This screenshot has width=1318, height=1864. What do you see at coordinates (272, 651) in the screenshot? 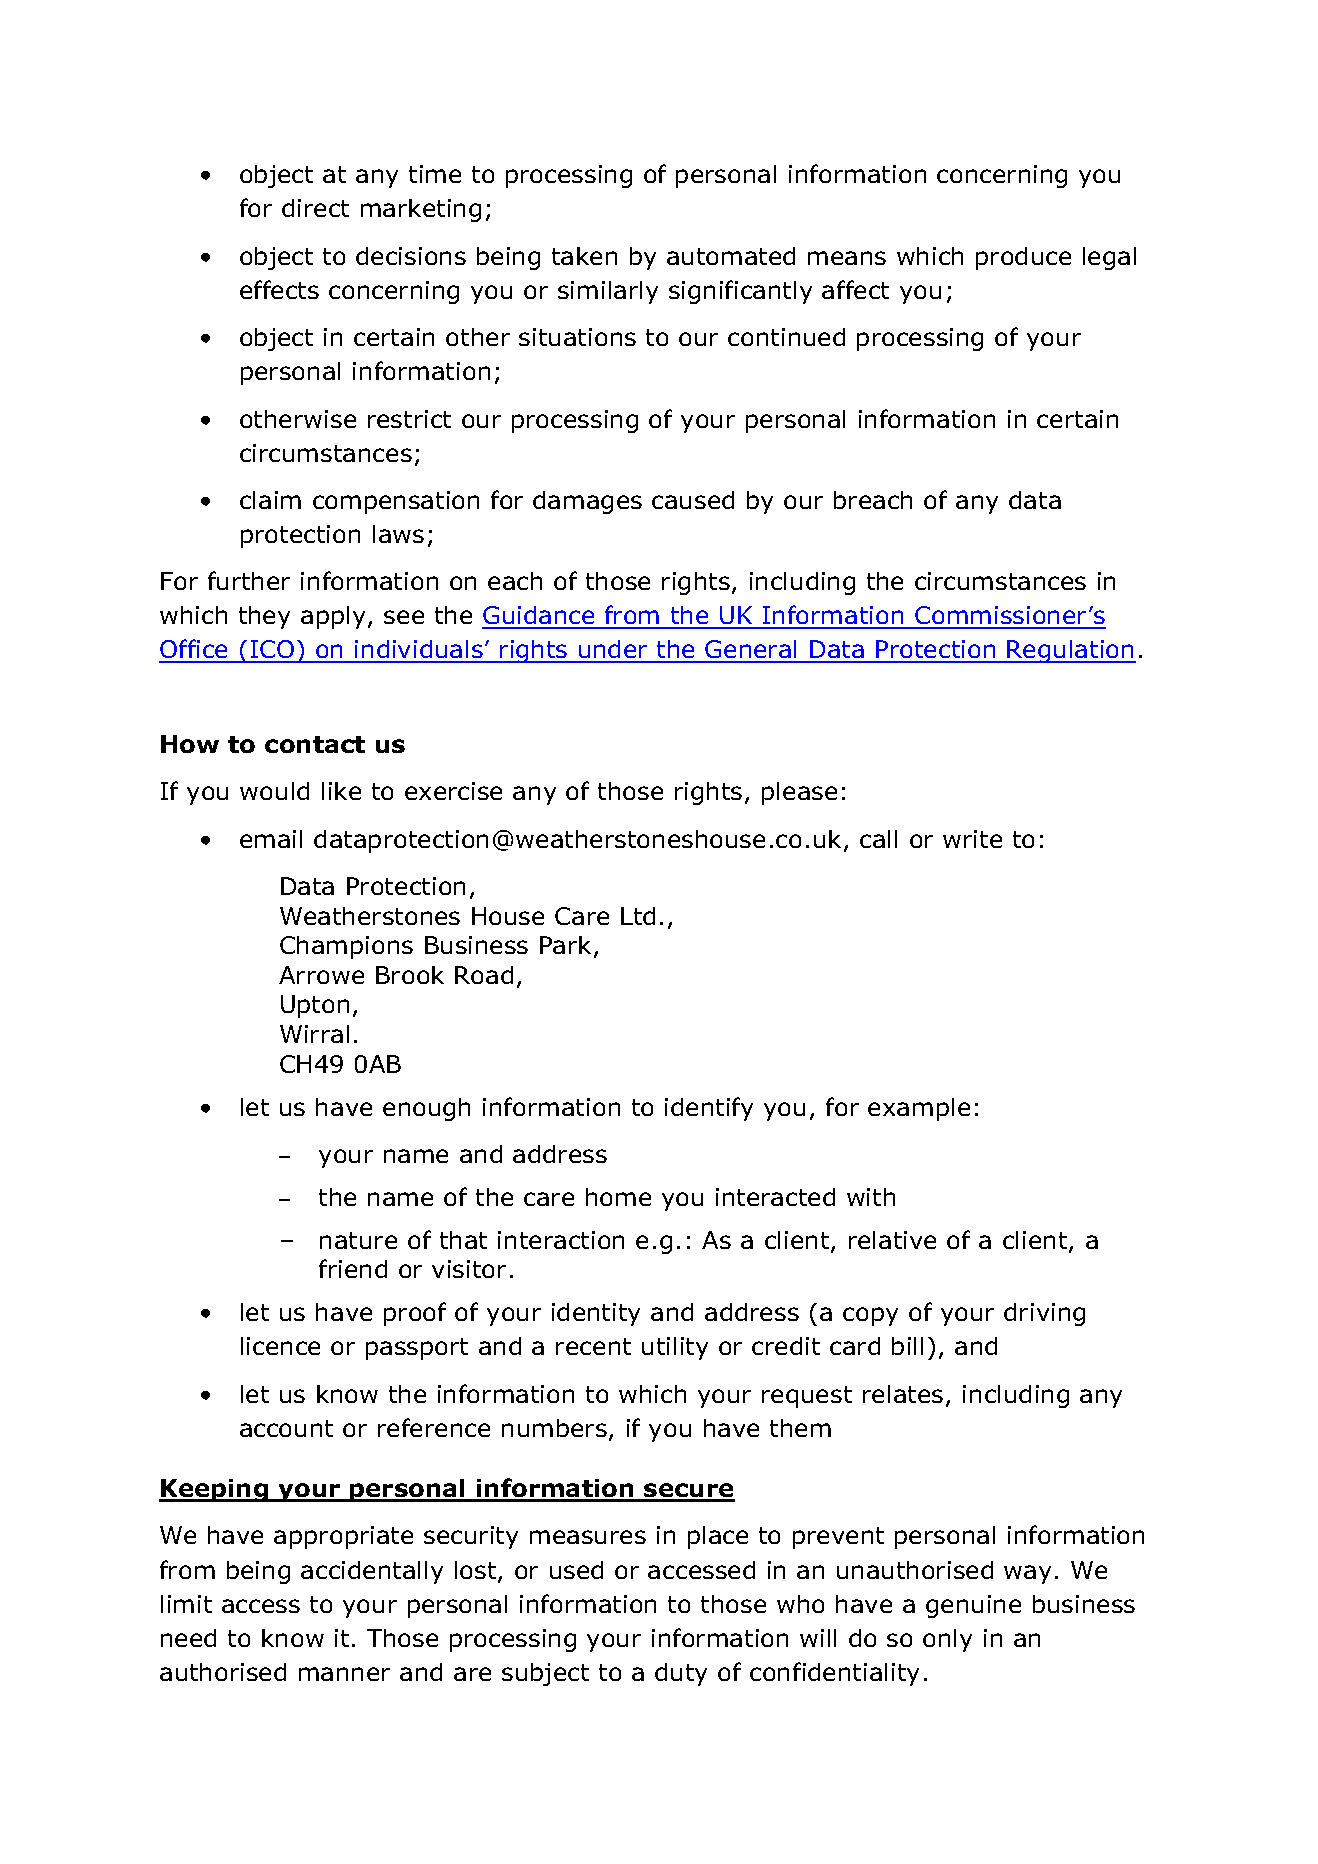
I see `ICO` at bounding box center [272, 651].
